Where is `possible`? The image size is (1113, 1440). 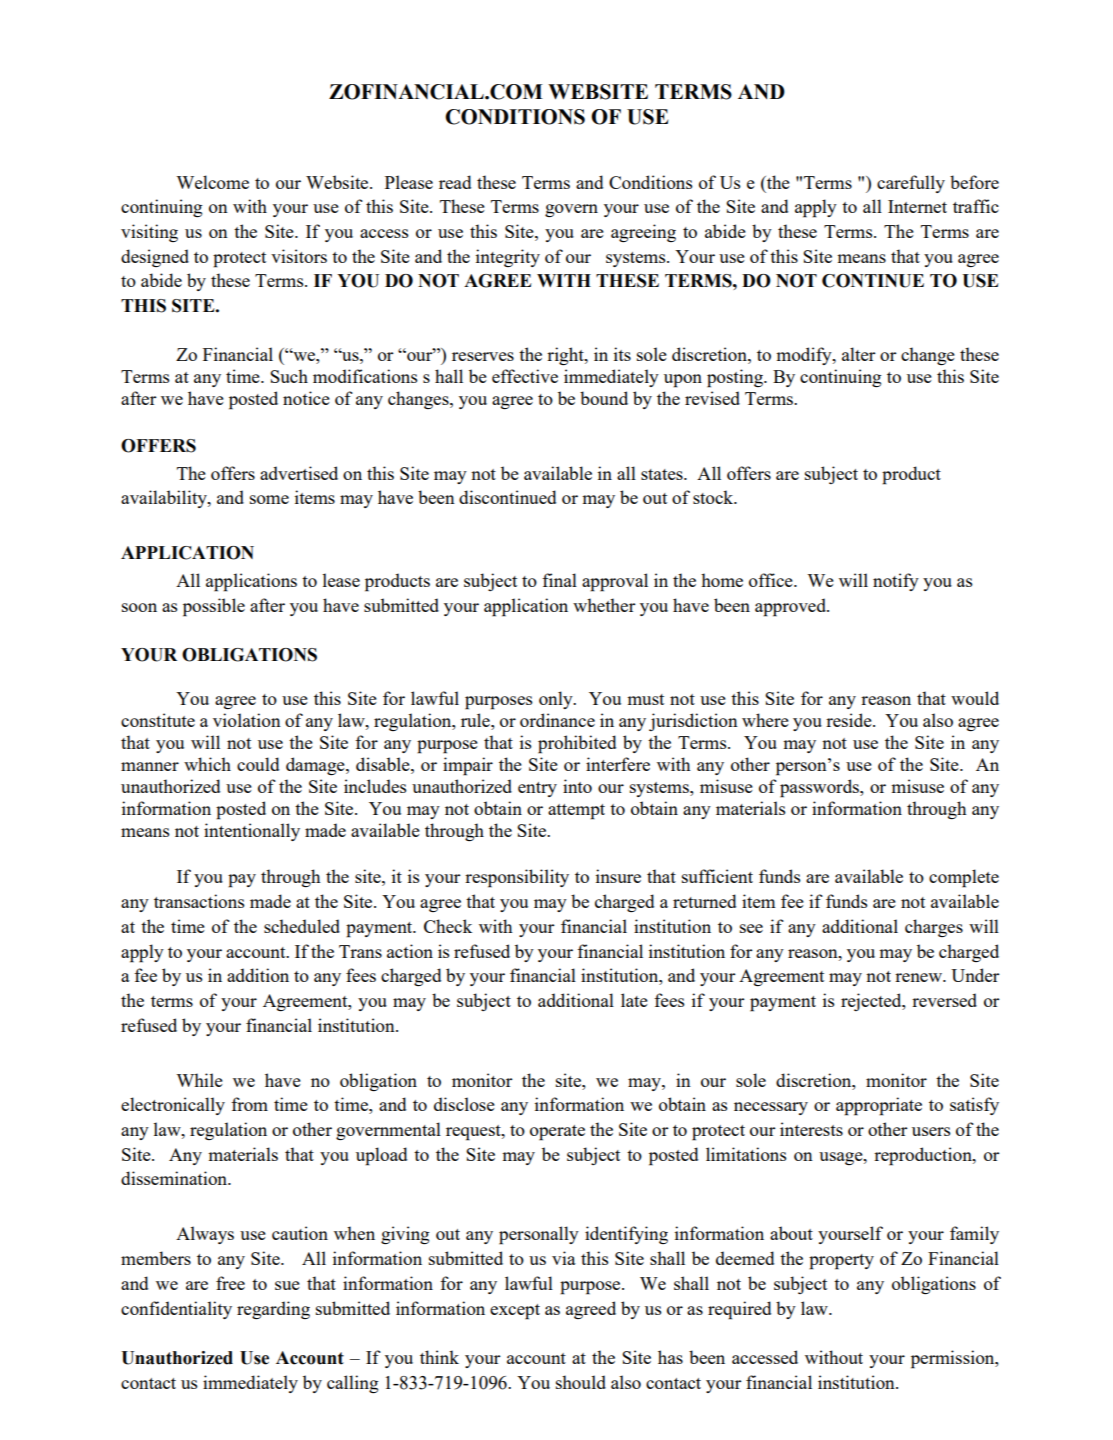 possible is located at coordinates (214, 607).
